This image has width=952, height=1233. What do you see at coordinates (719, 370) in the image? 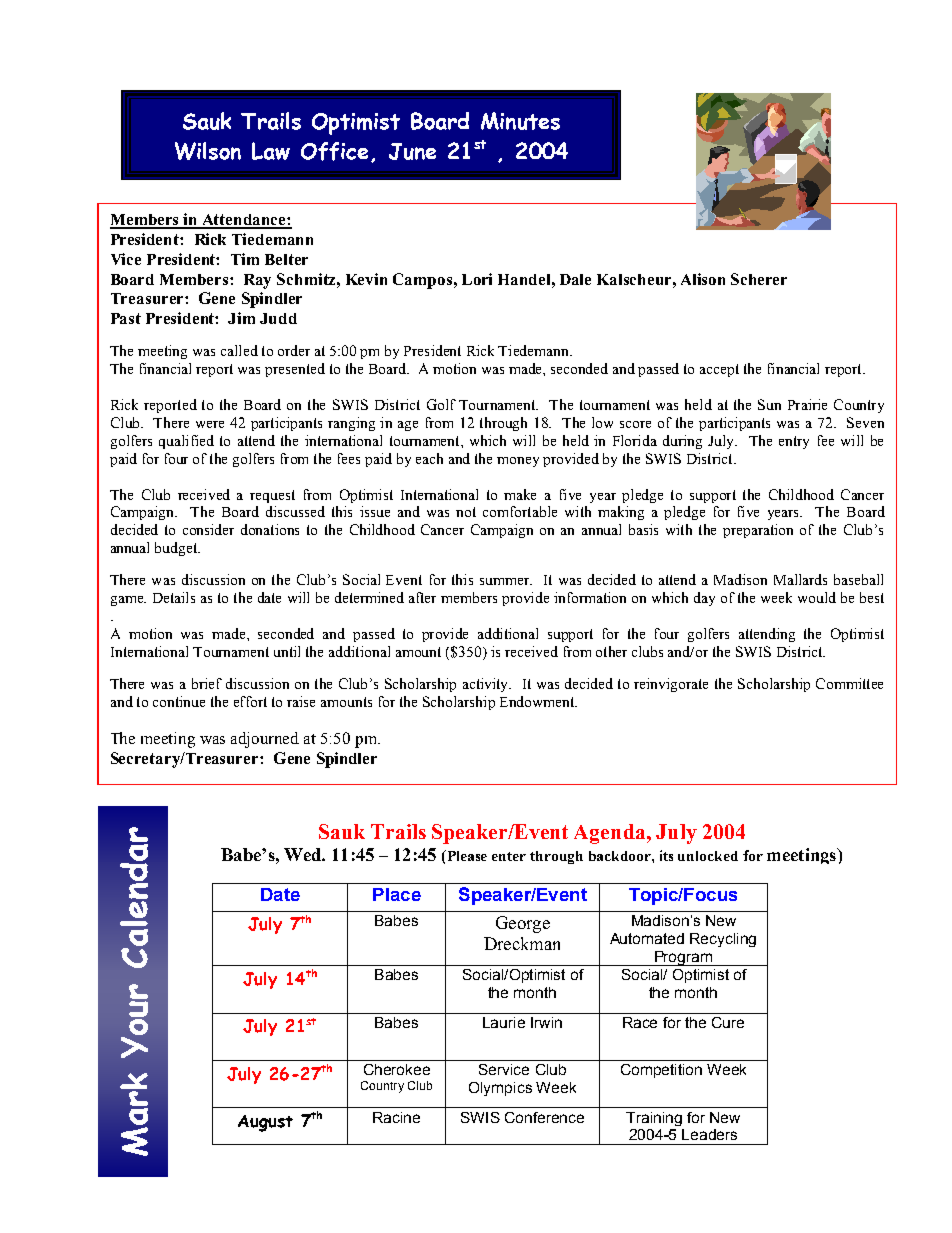
I see `accept` at bounding box center [719, 370].
